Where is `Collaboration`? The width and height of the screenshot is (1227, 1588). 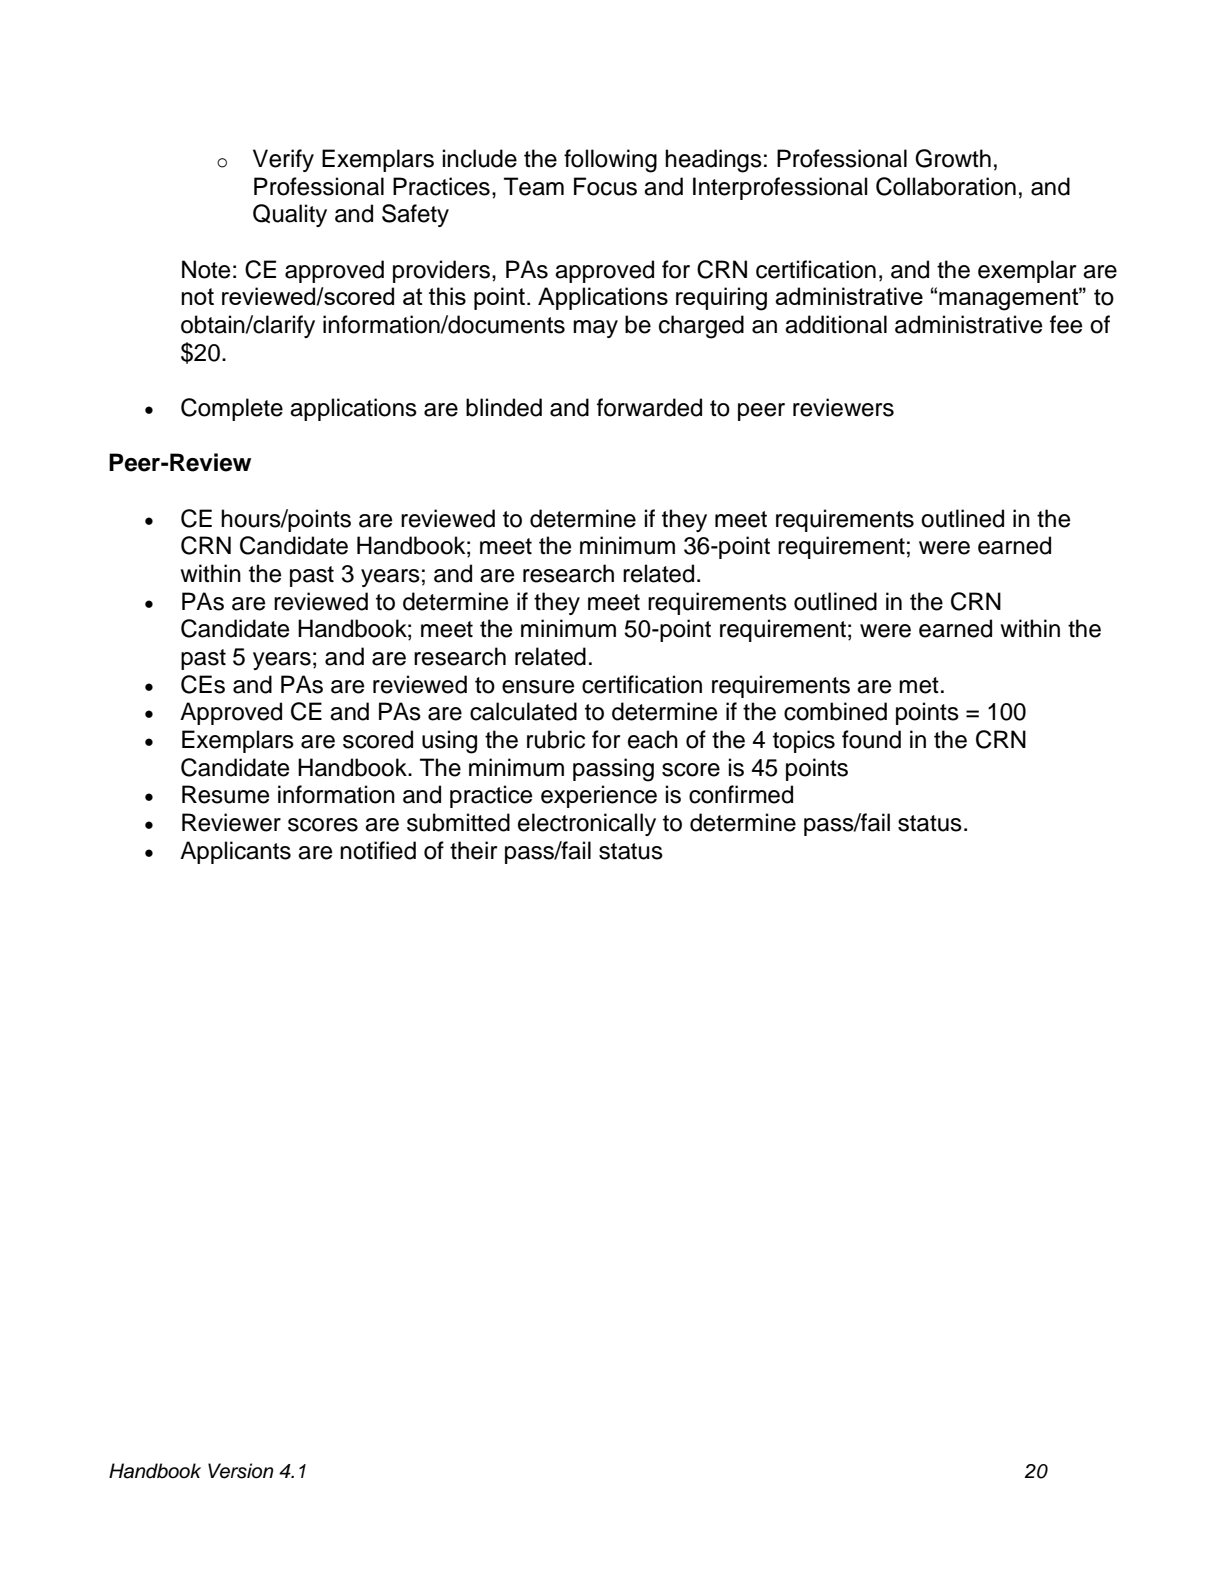
Collaboration is located at coordinates (946, 186).
